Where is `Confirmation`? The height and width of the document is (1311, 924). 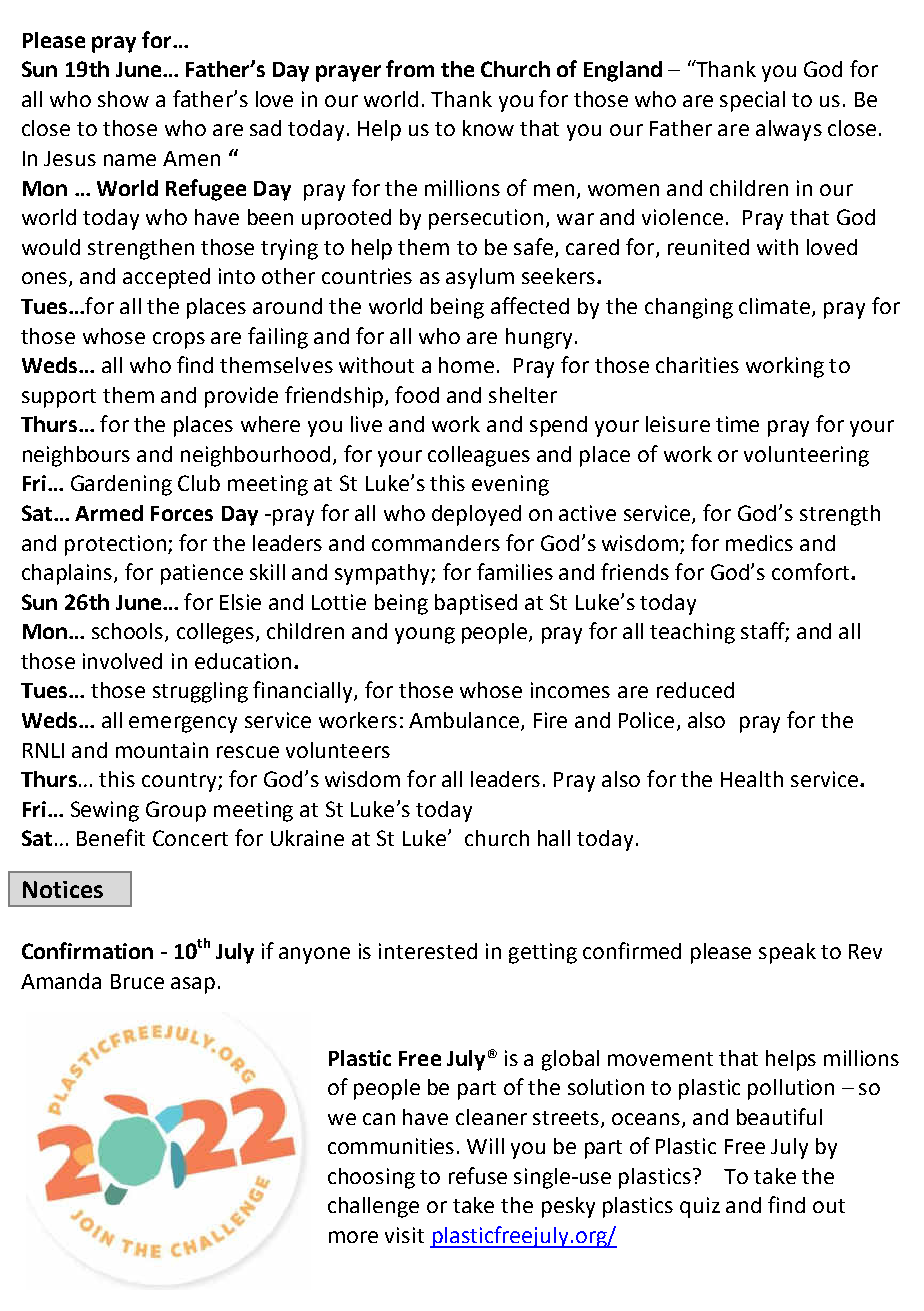
Confirmation is located at coordinates (87, 950).
